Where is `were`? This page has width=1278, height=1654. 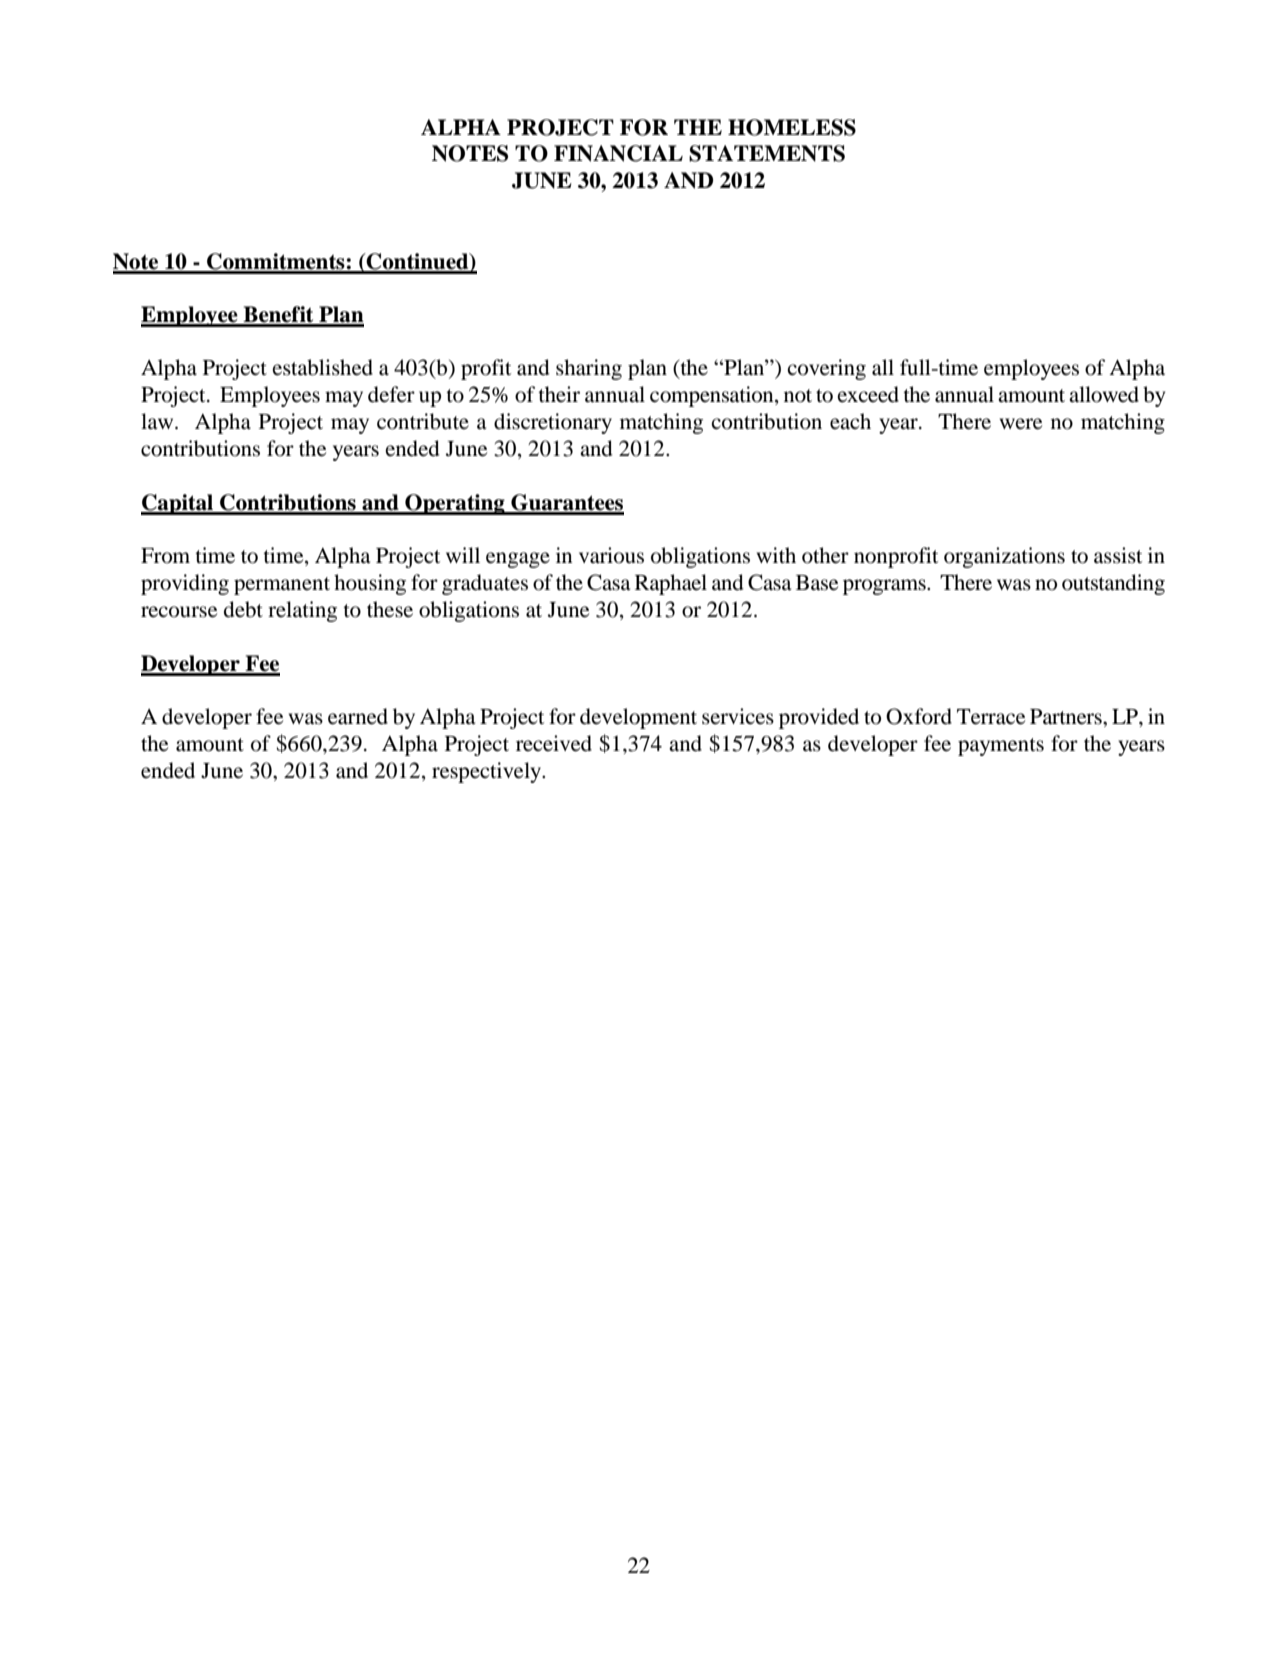 were is located at coordinates (1021, 424).
